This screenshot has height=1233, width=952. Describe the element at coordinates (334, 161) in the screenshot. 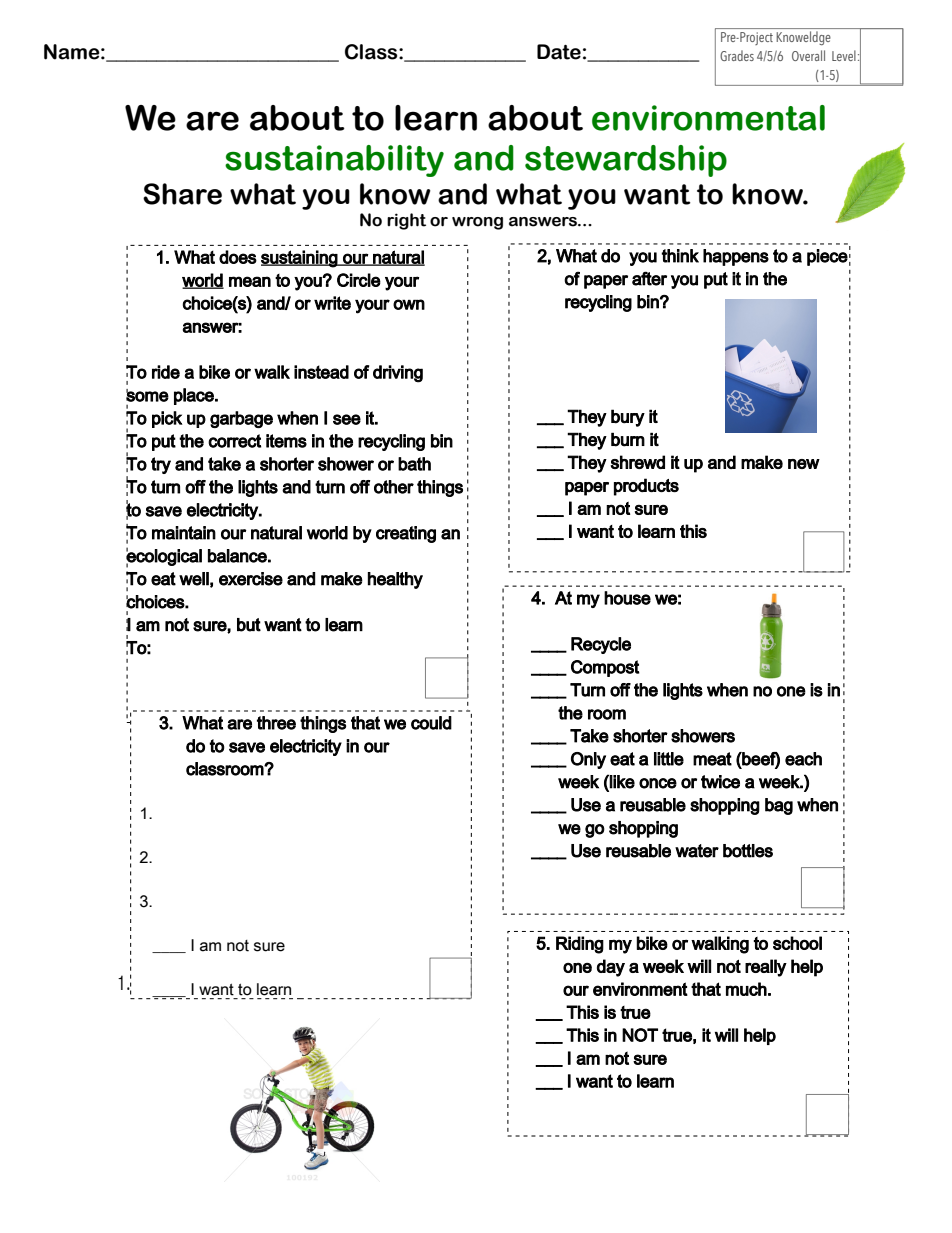

I see `sustainability` at that location.
